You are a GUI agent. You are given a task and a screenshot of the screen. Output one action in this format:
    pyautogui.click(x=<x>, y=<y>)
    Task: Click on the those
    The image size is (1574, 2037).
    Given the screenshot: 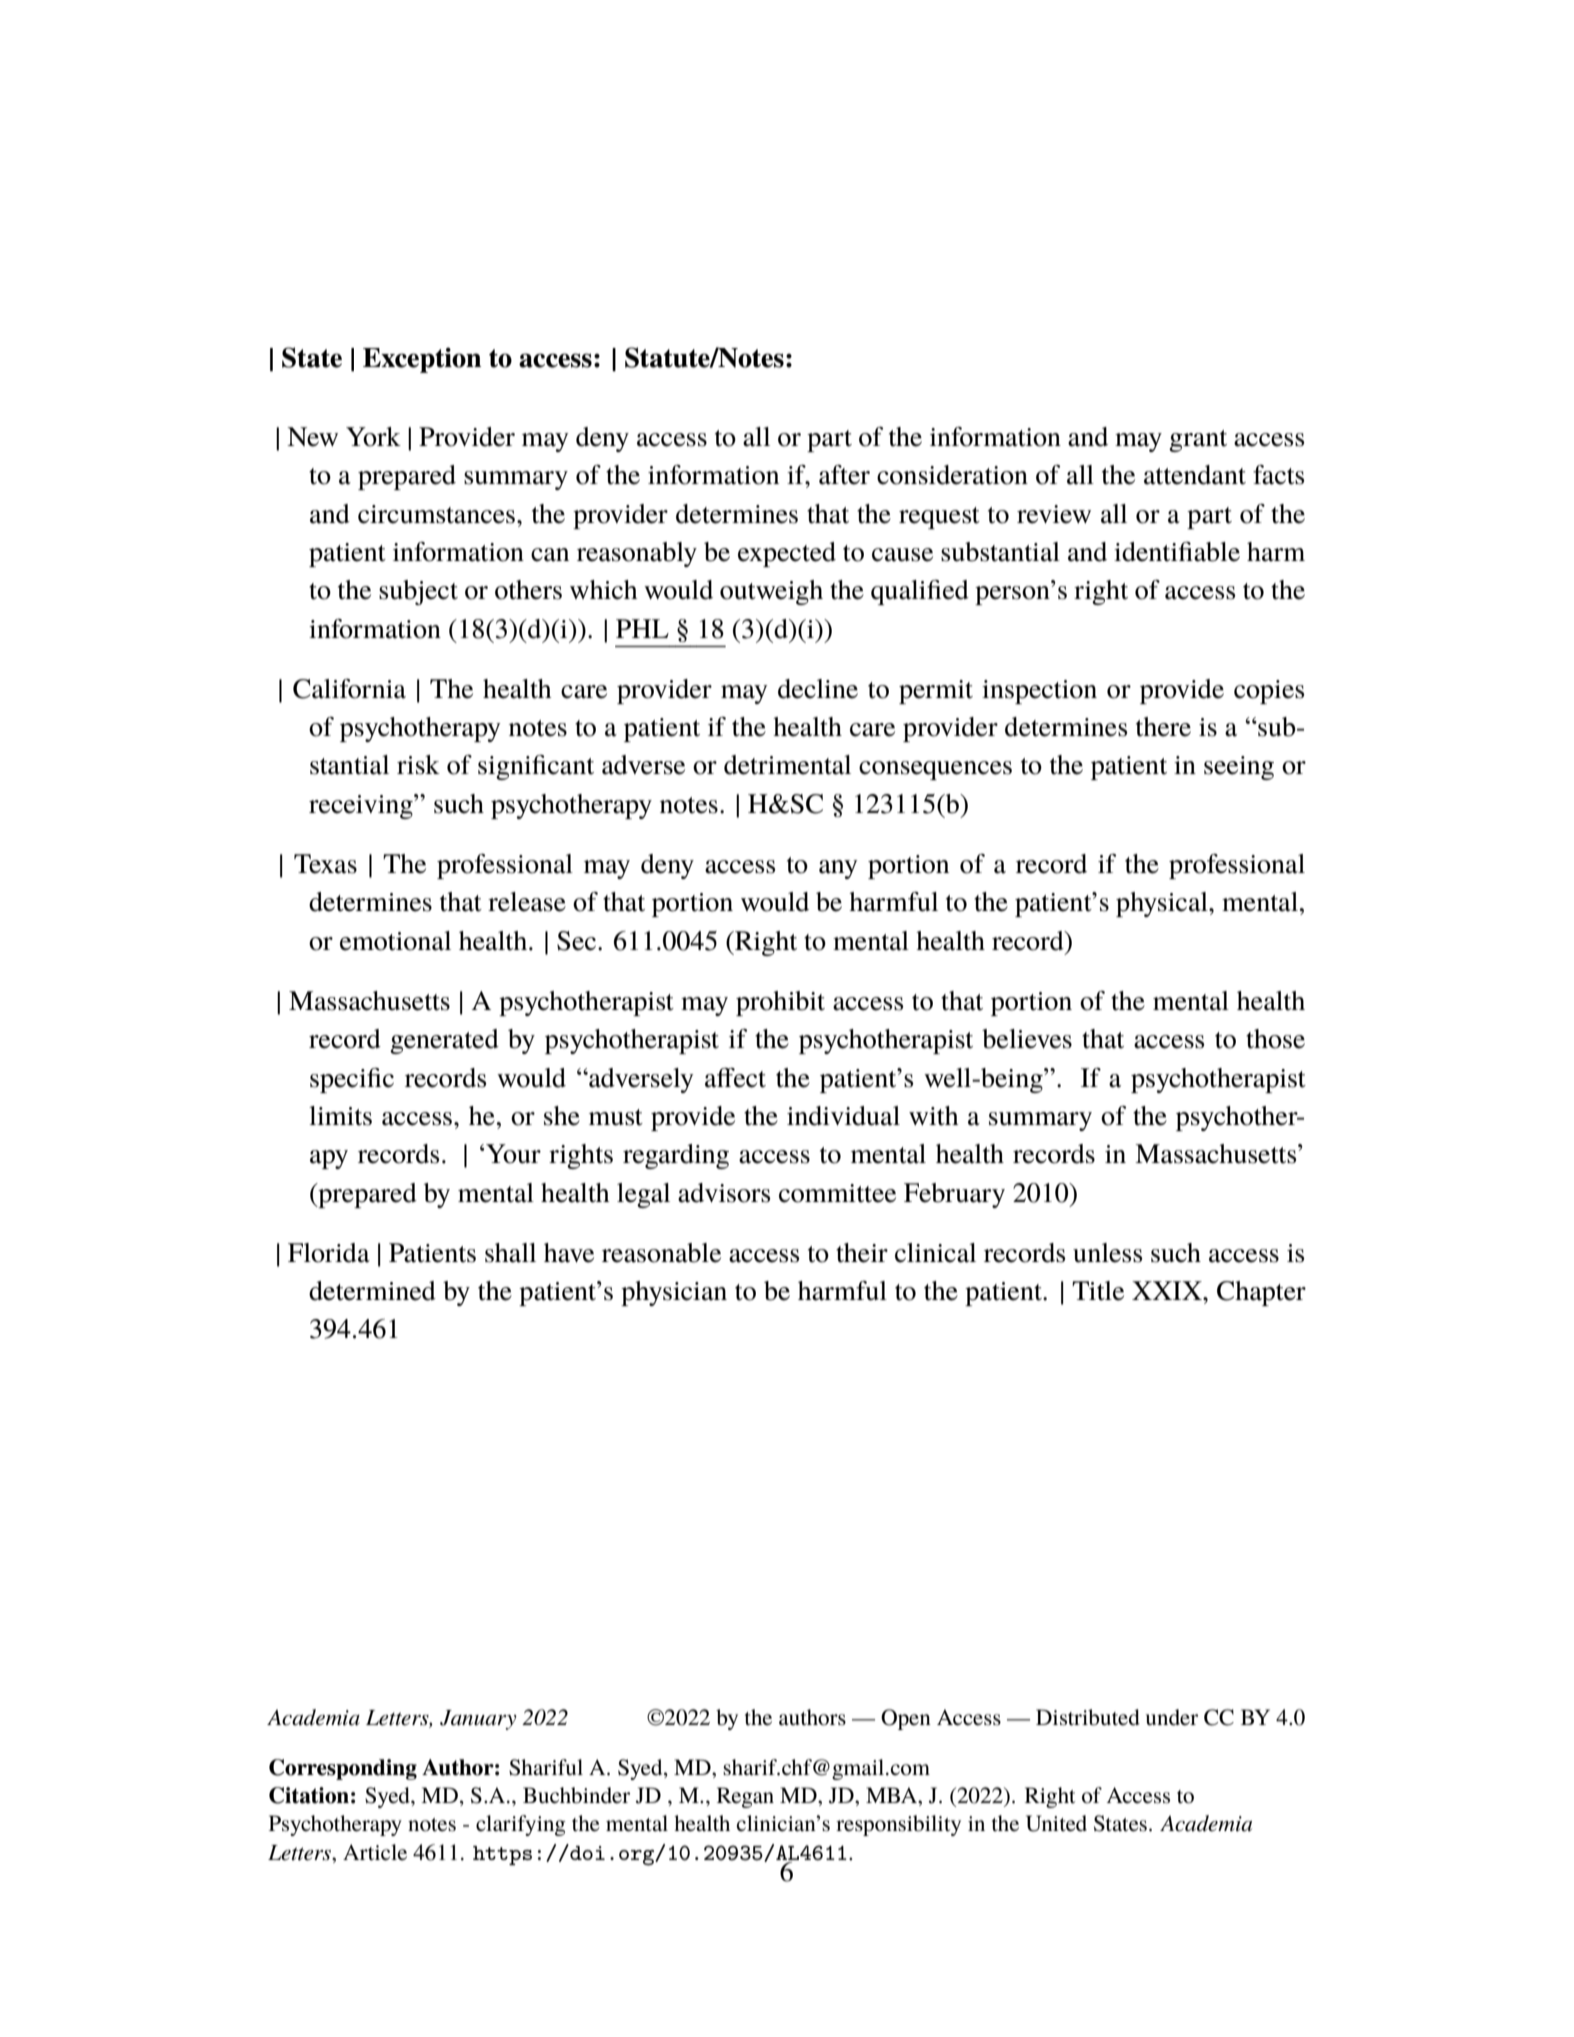 What is the action you would take?
    pyautogui.click(x=1275, y=1039)
